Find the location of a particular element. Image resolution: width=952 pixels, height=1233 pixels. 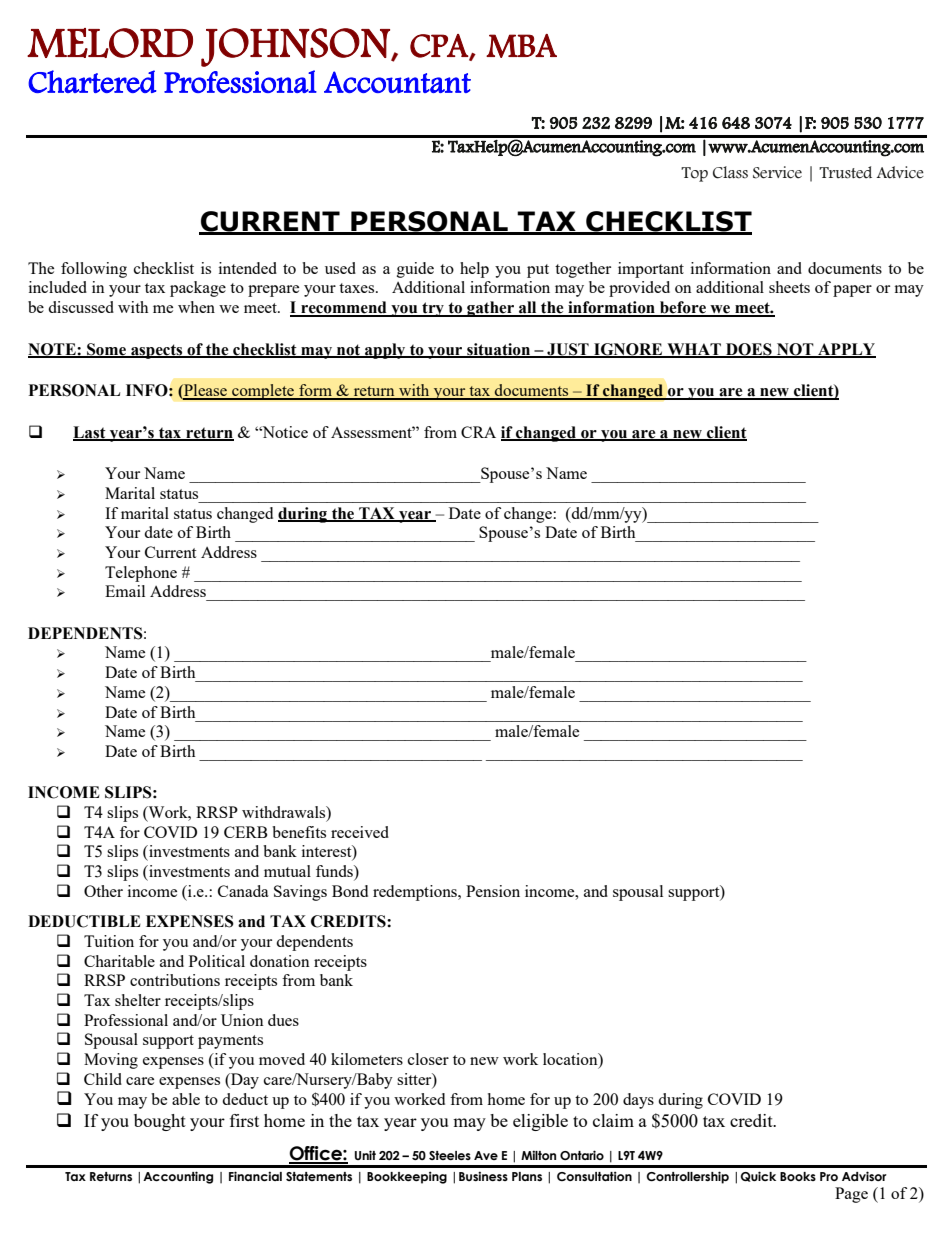

Service is located at coordinates (777, 172).
